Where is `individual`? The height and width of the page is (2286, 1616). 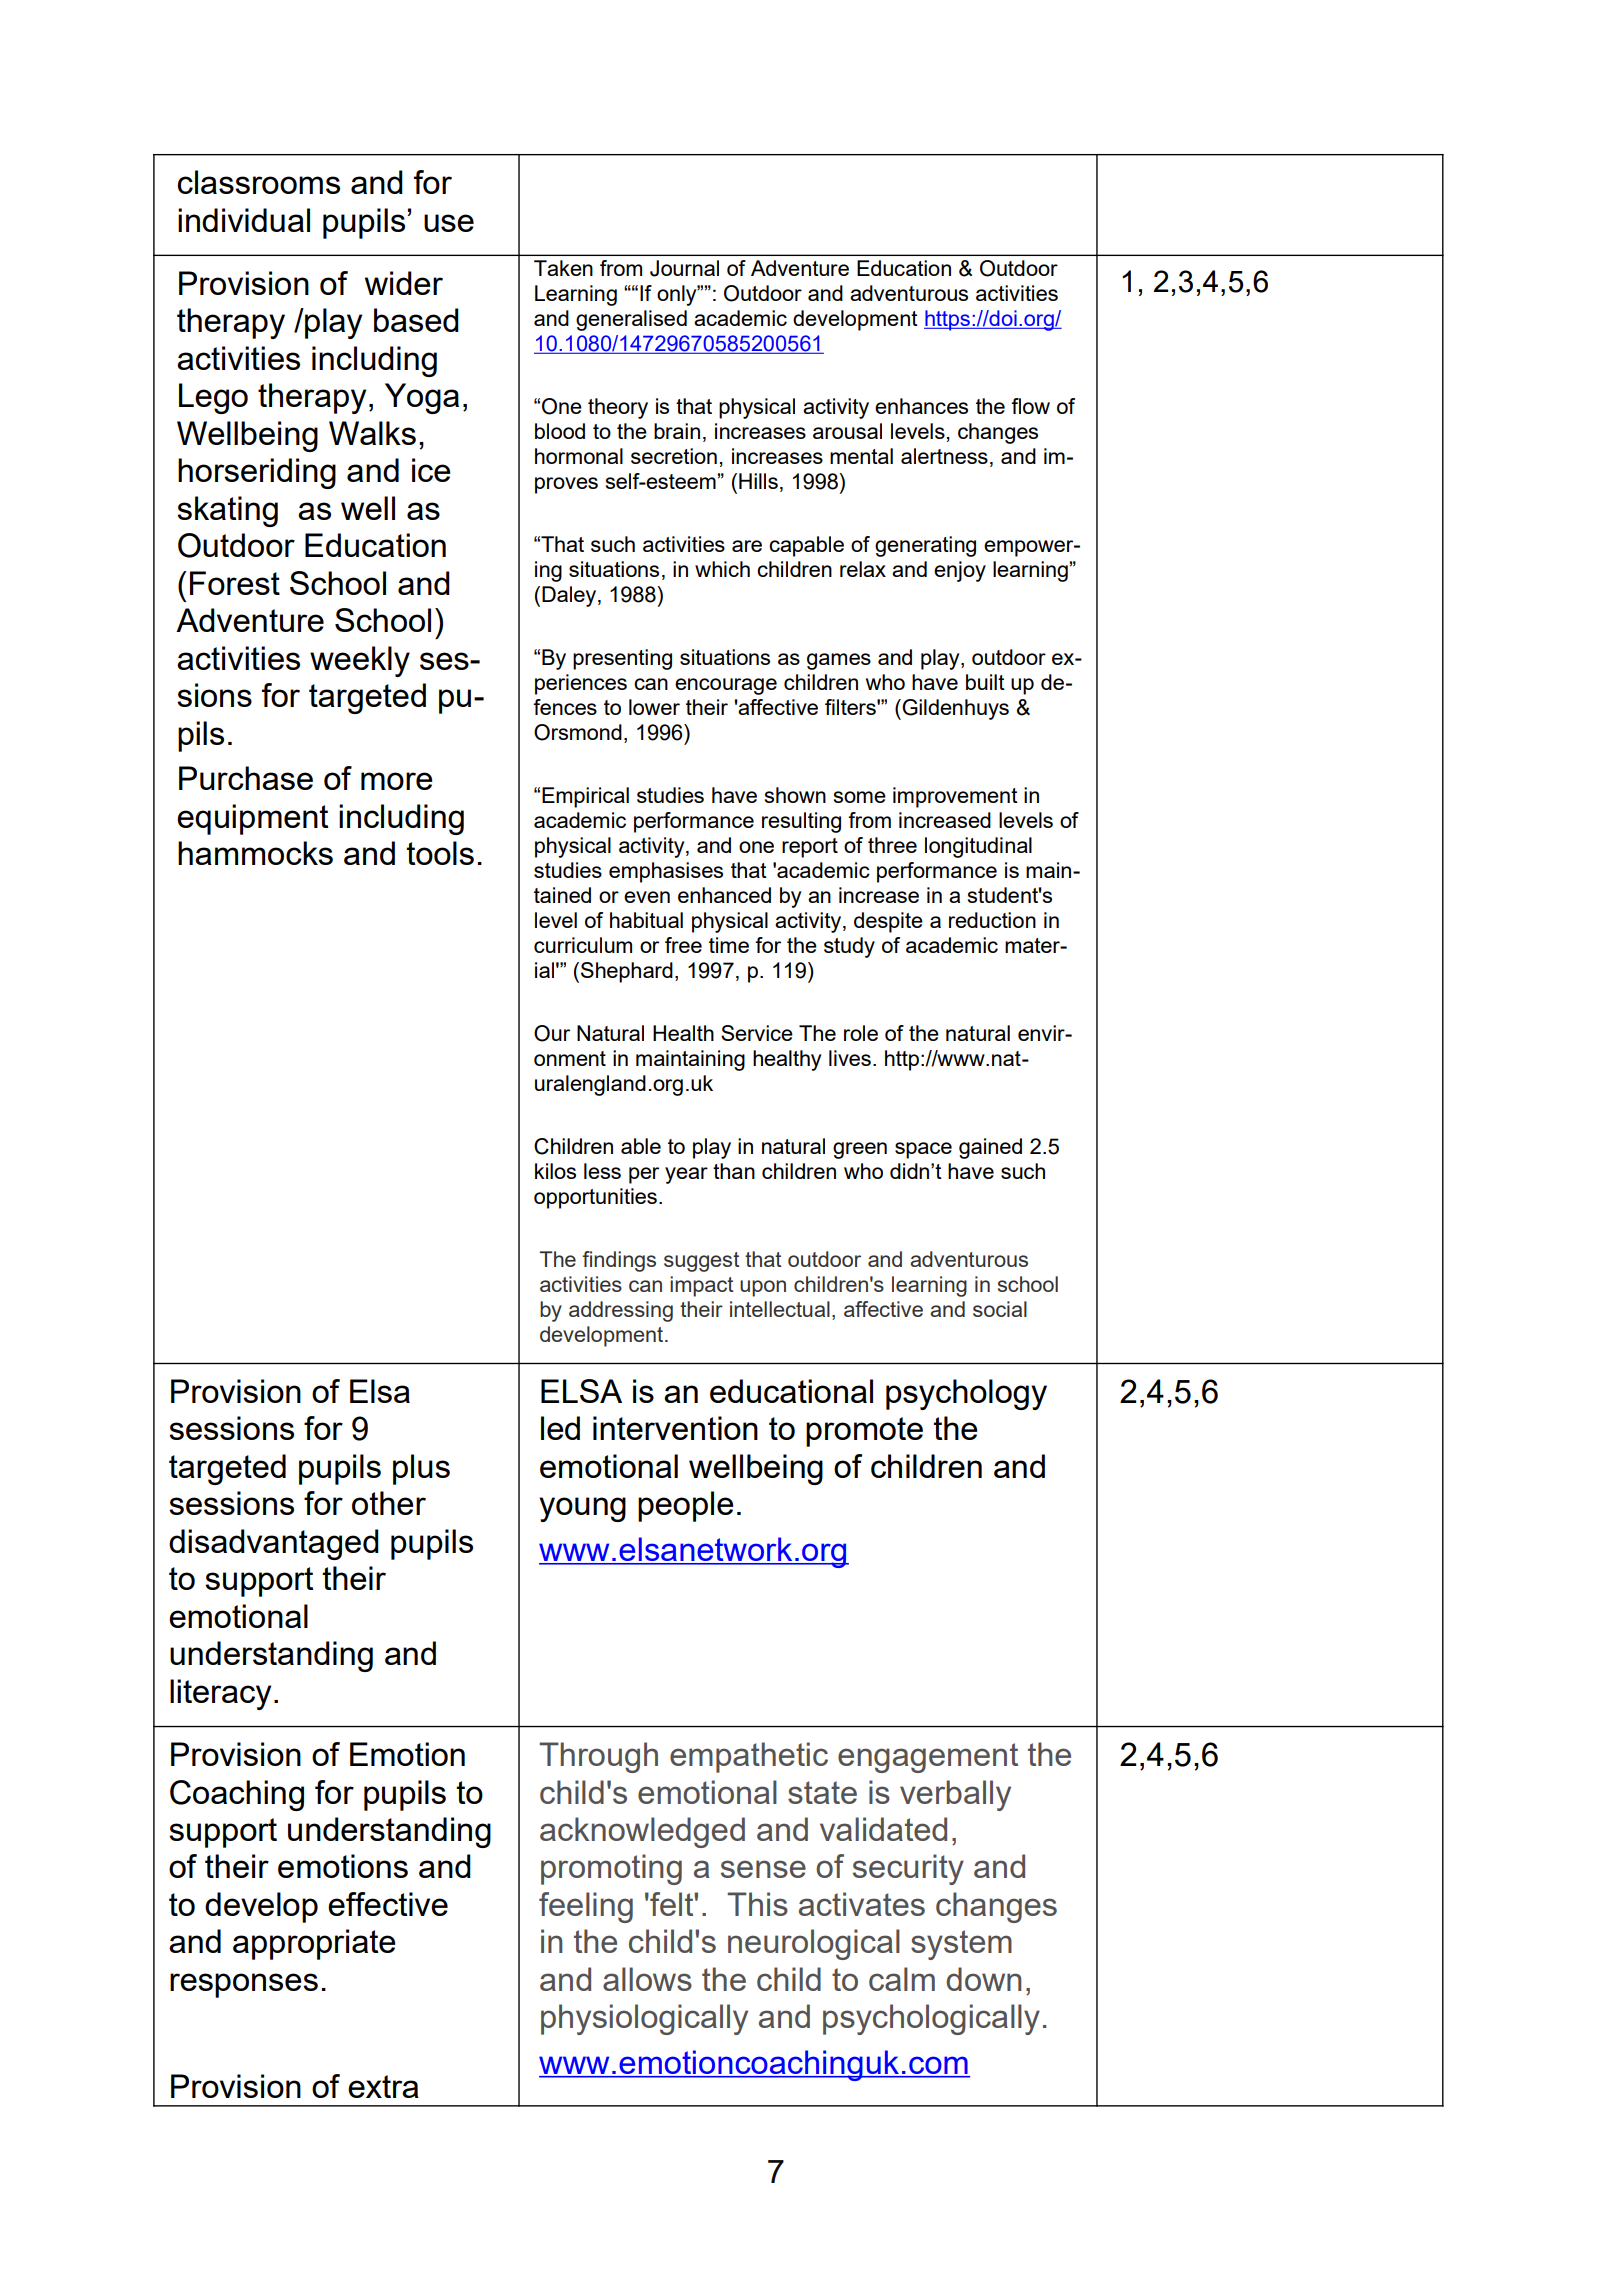 individual is located at coordinates (244, 220).
